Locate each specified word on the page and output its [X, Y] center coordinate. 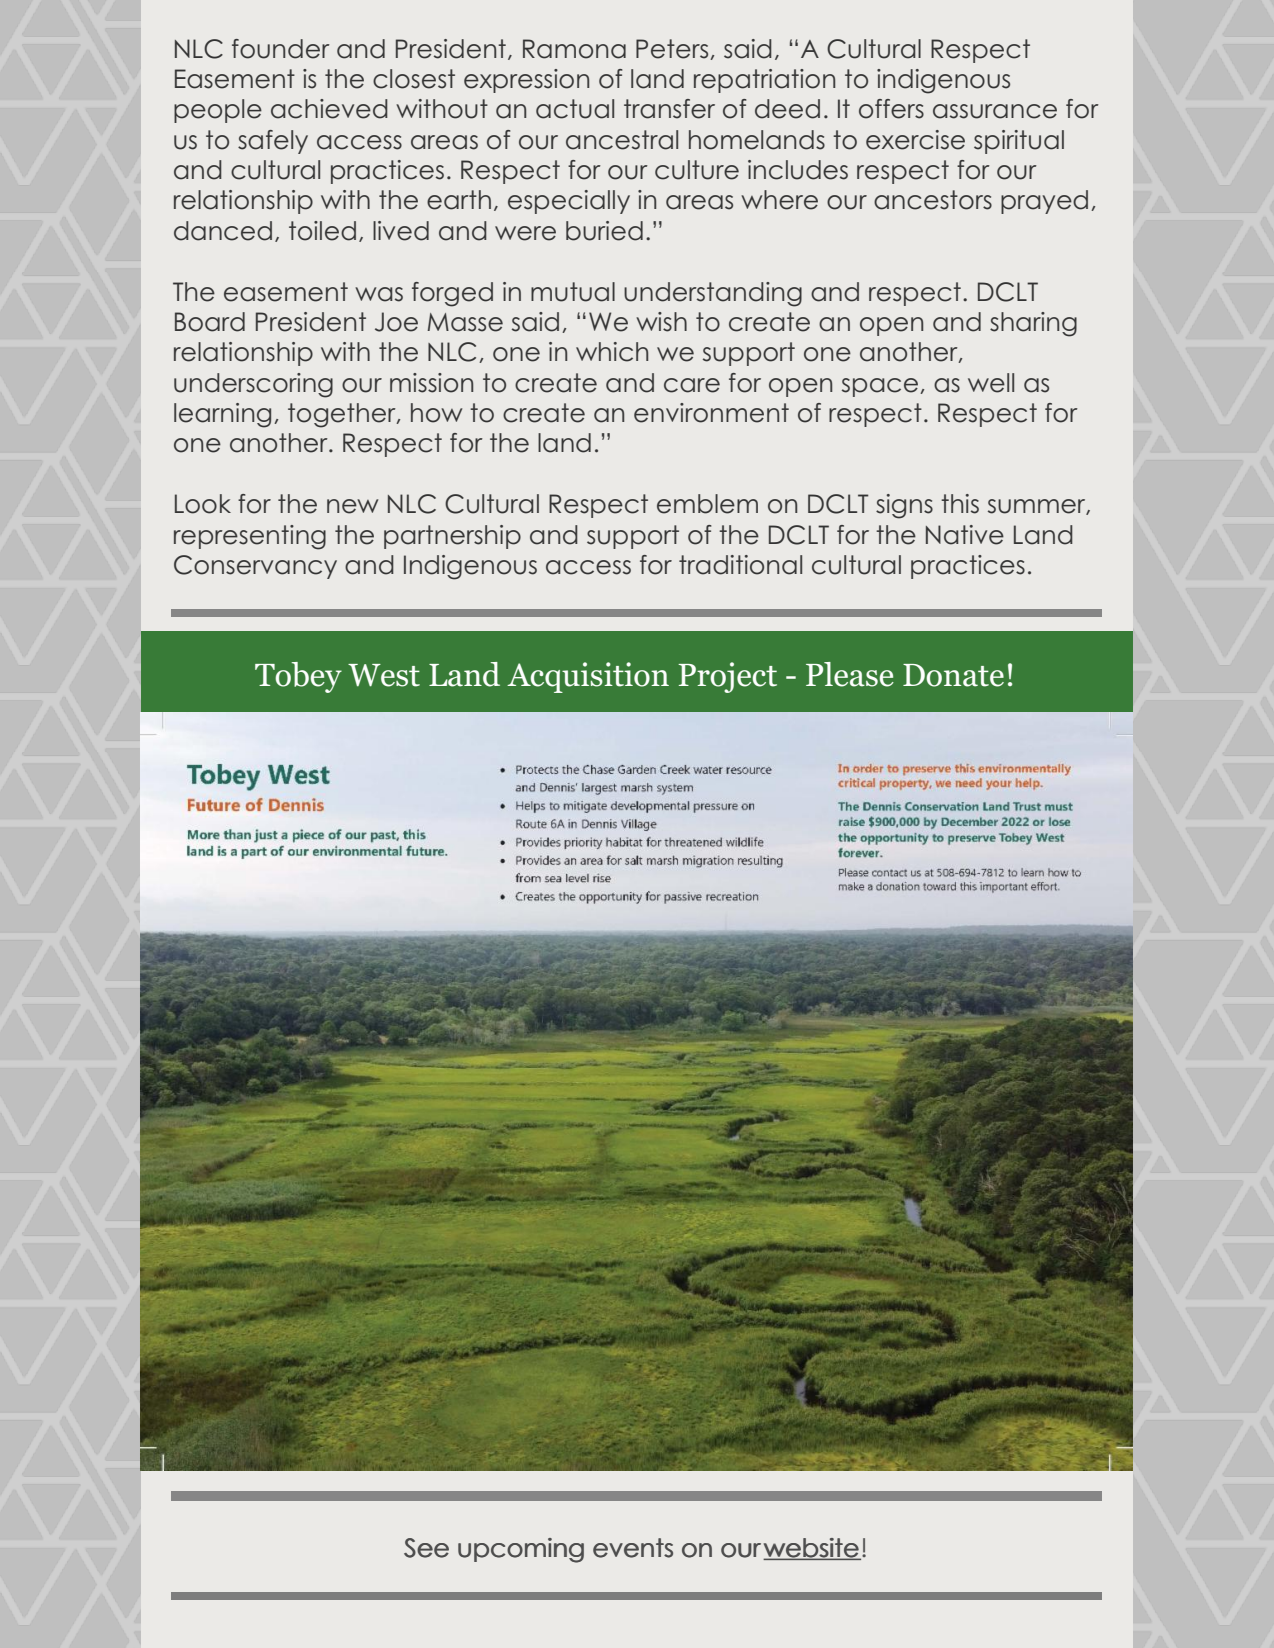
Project [727, 677]
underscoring [253, 385]
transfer [669, 109]
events [633, 1548]
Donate [953, 675]
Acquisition [588, 677]
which [612, 352]
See [426, 1548]
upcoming [521, 1550]
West [384, 675]
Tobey [298, 677]
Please [850, 674]
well [991, 383]
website [811, 1549]
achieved [329, 109]
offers [891, 109]
